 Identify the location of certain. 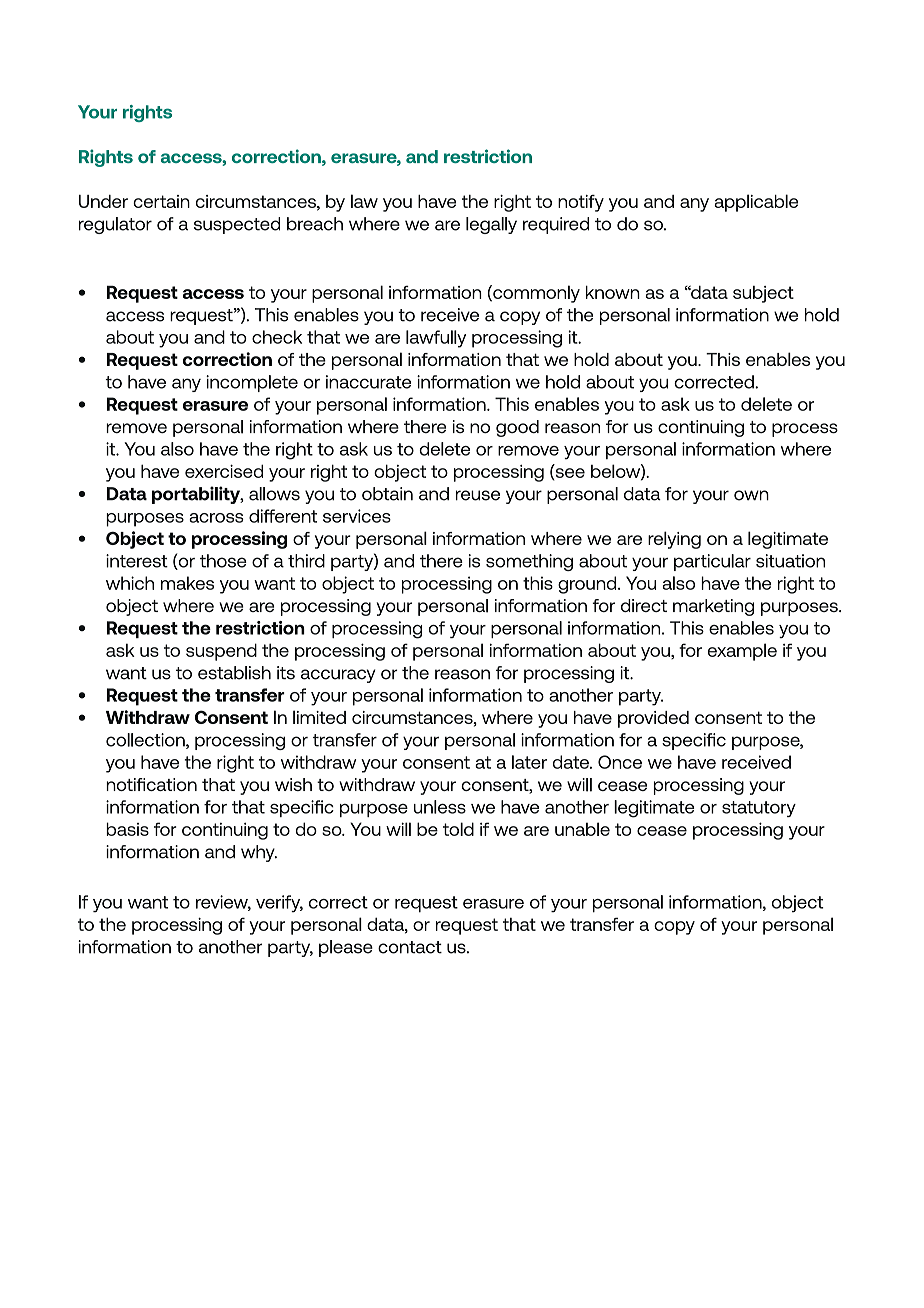
(161, 201).
